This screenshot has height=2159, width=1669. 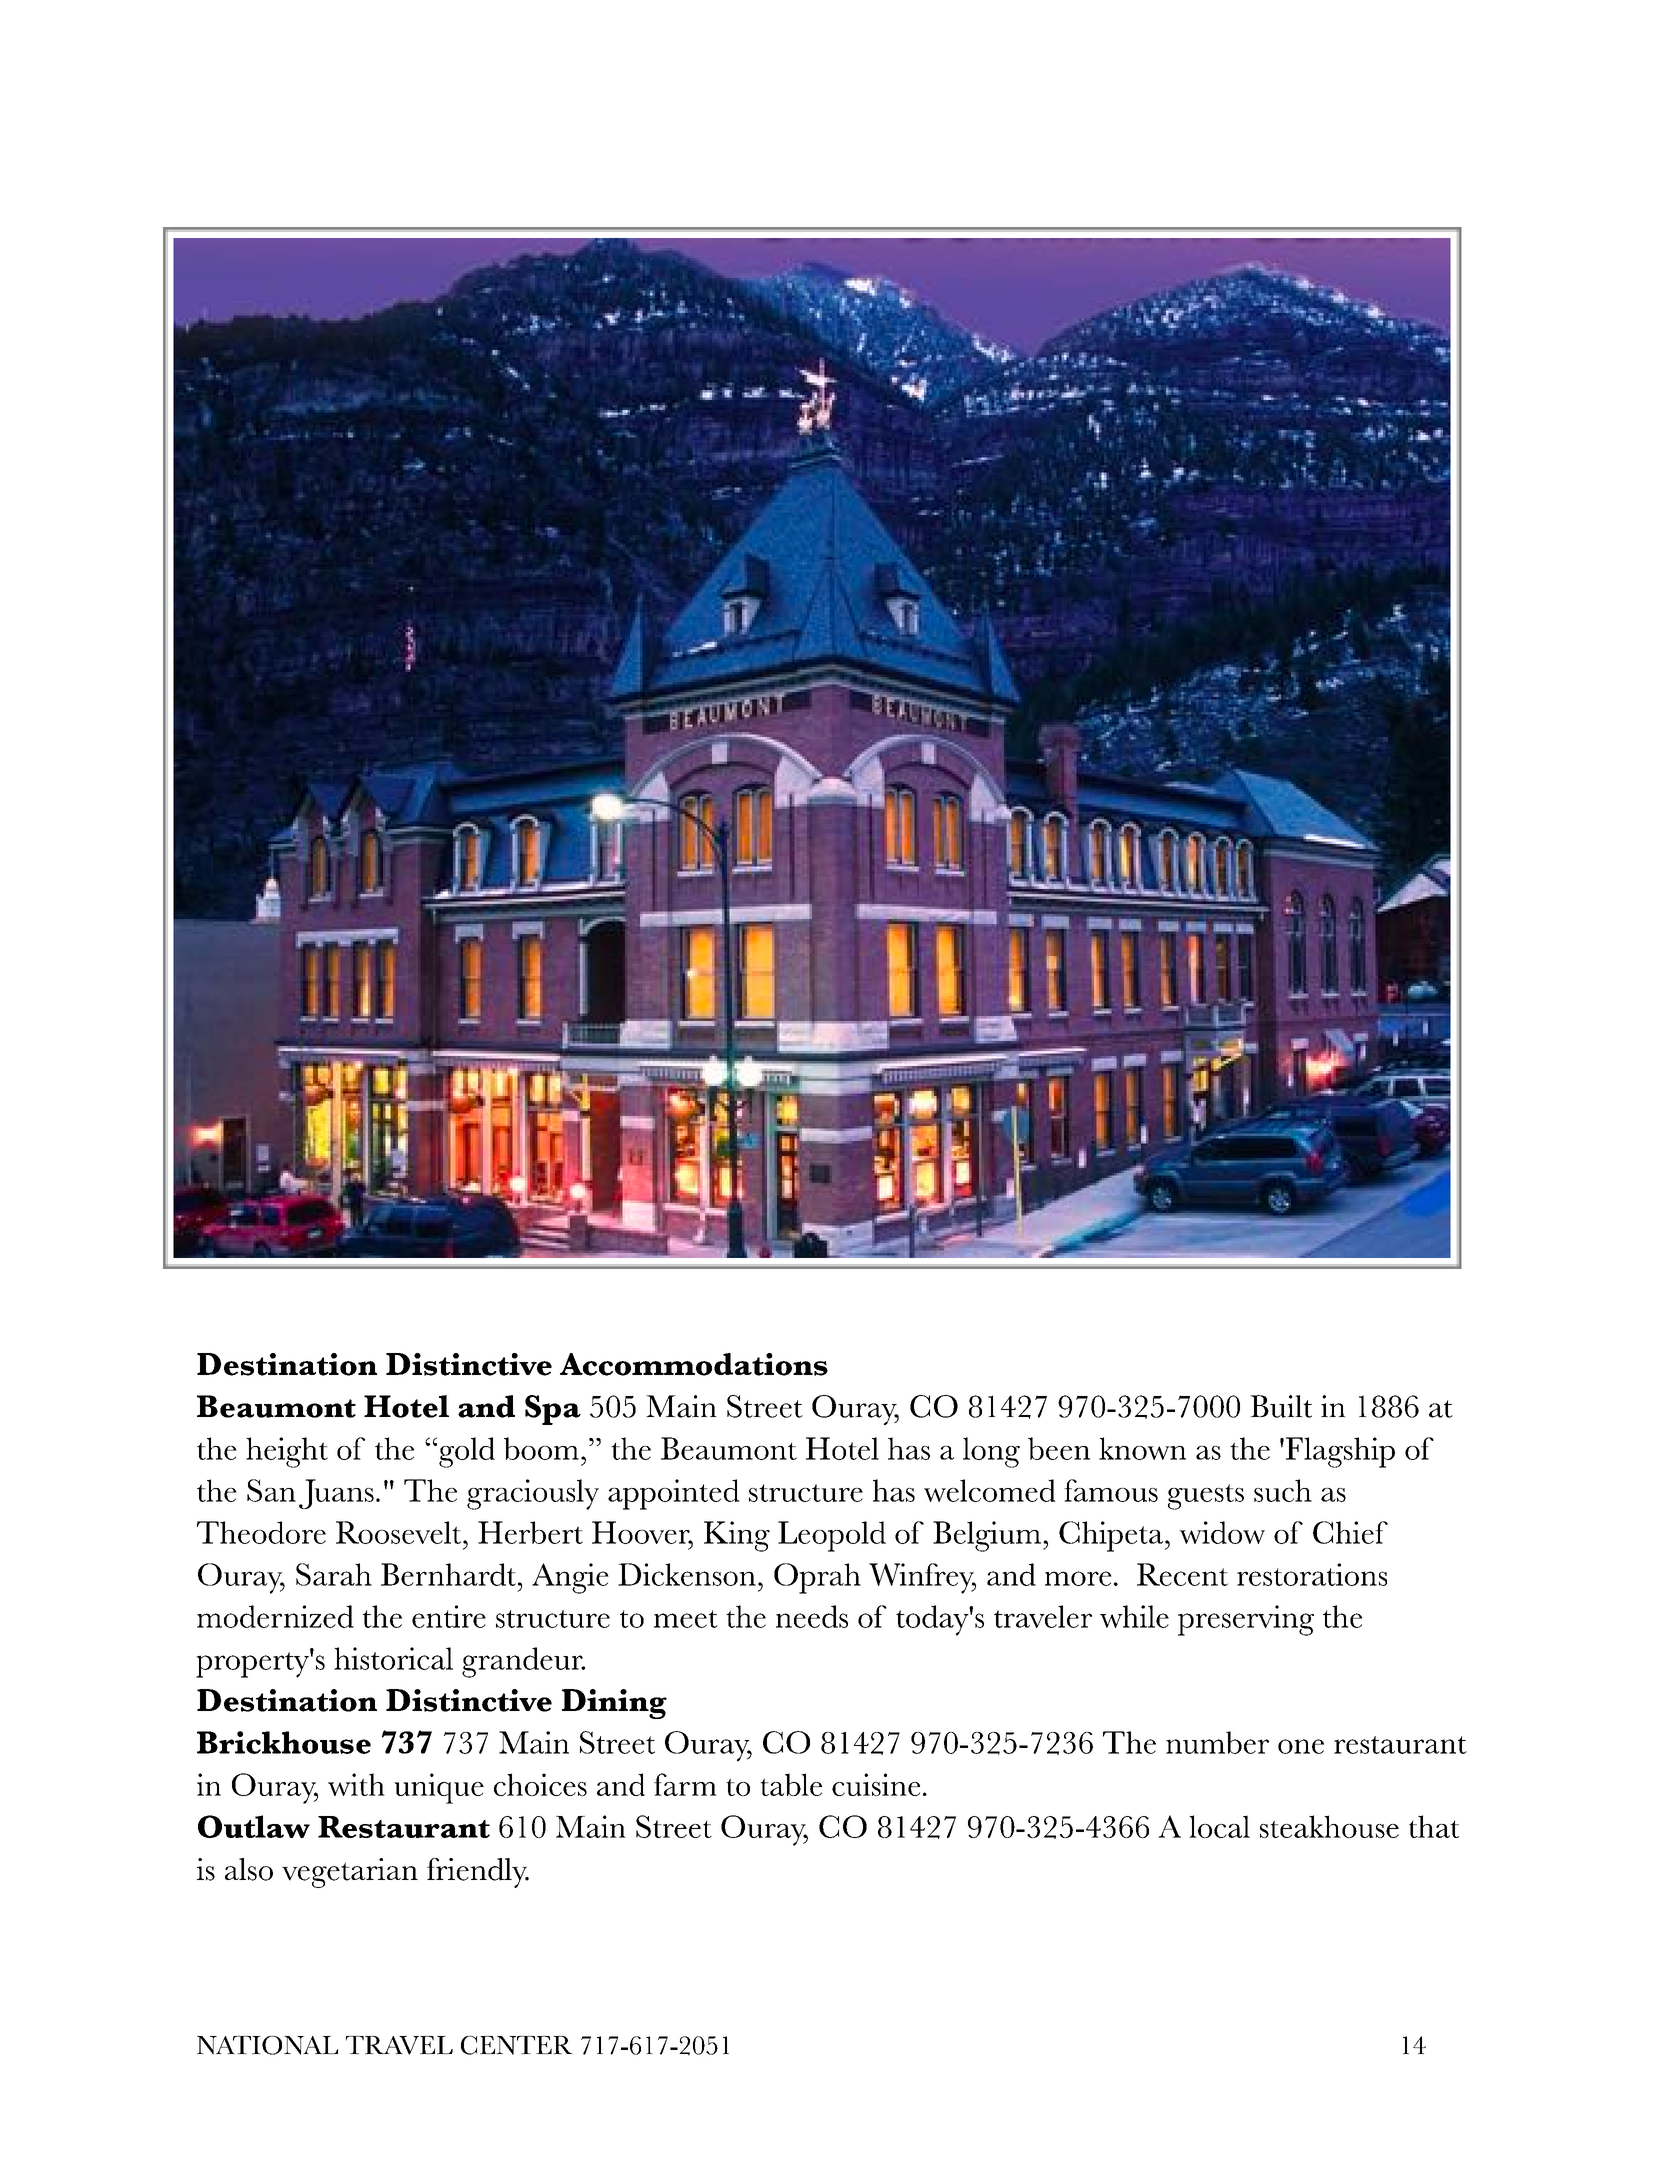 What do you see at coordinates (517, 2045) in the screenshot?
I see `CENTER` at bounding box center [517, 2045].
